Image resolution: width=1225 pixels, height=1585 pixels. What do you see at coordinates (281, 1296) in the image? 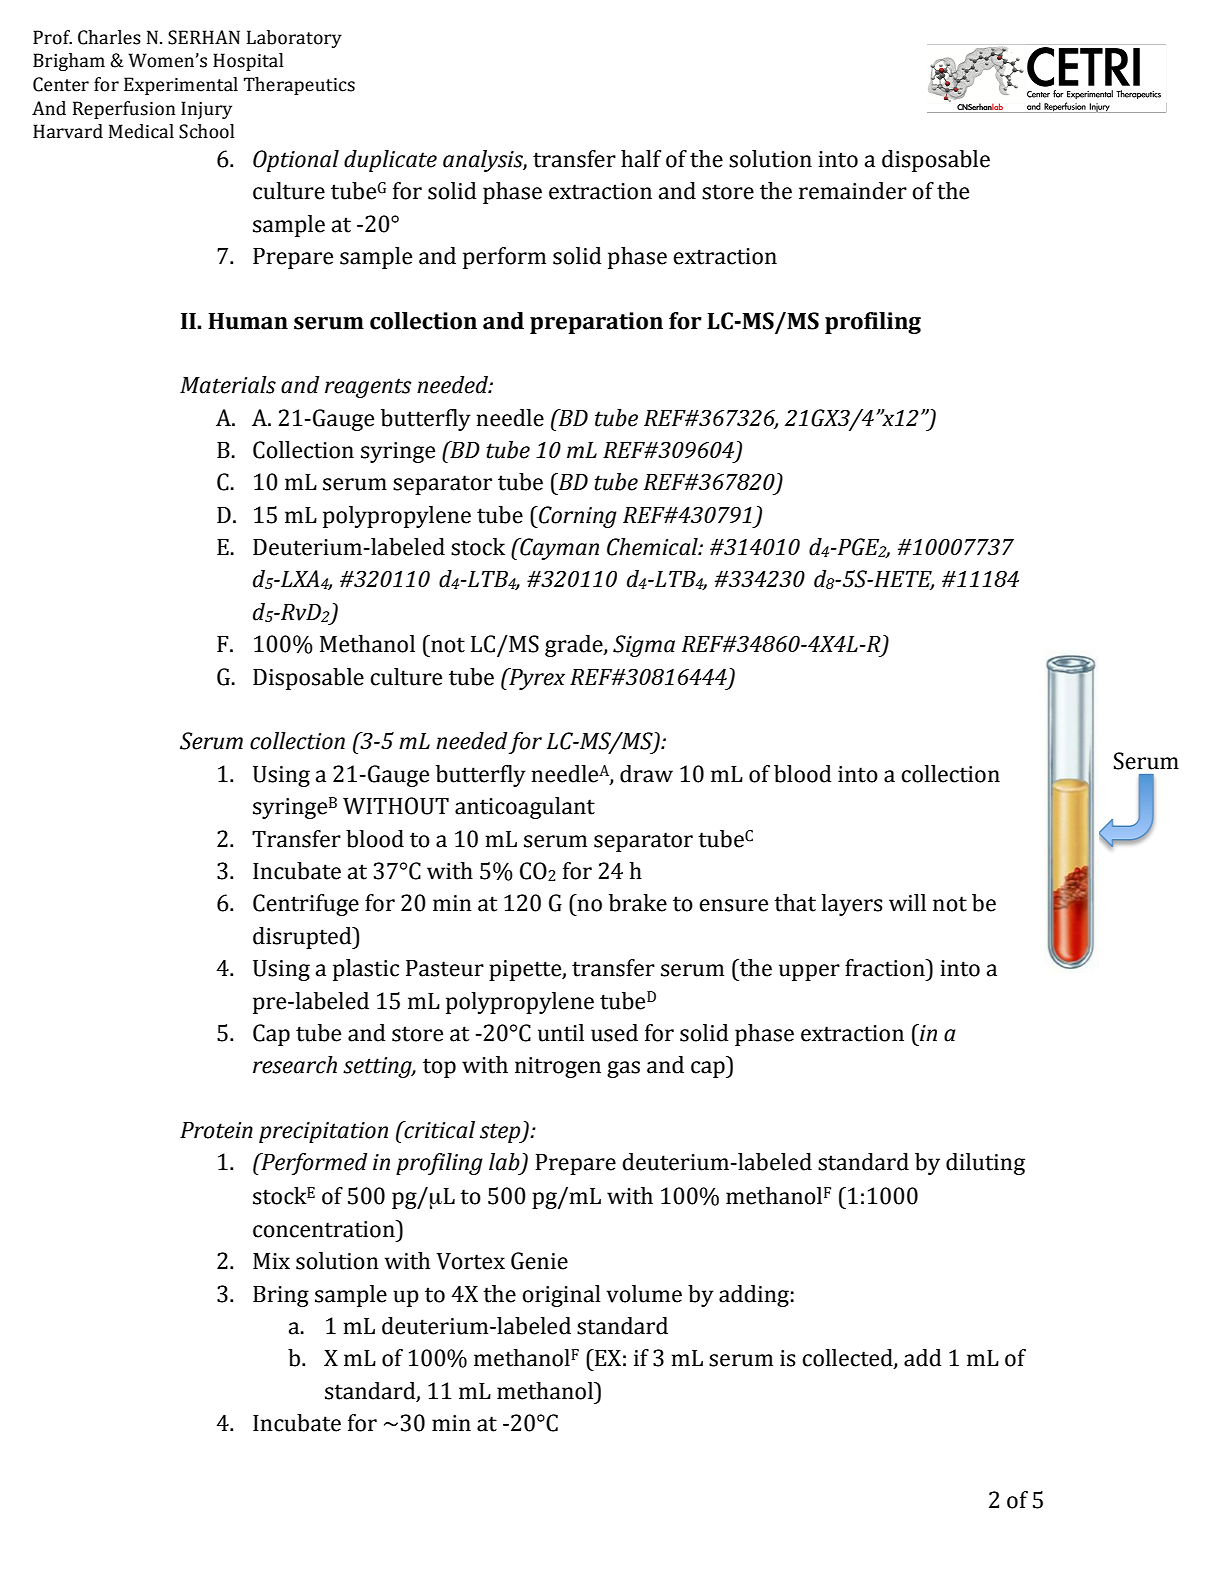
I see `Bring` at bounding box center [281, 1296].
